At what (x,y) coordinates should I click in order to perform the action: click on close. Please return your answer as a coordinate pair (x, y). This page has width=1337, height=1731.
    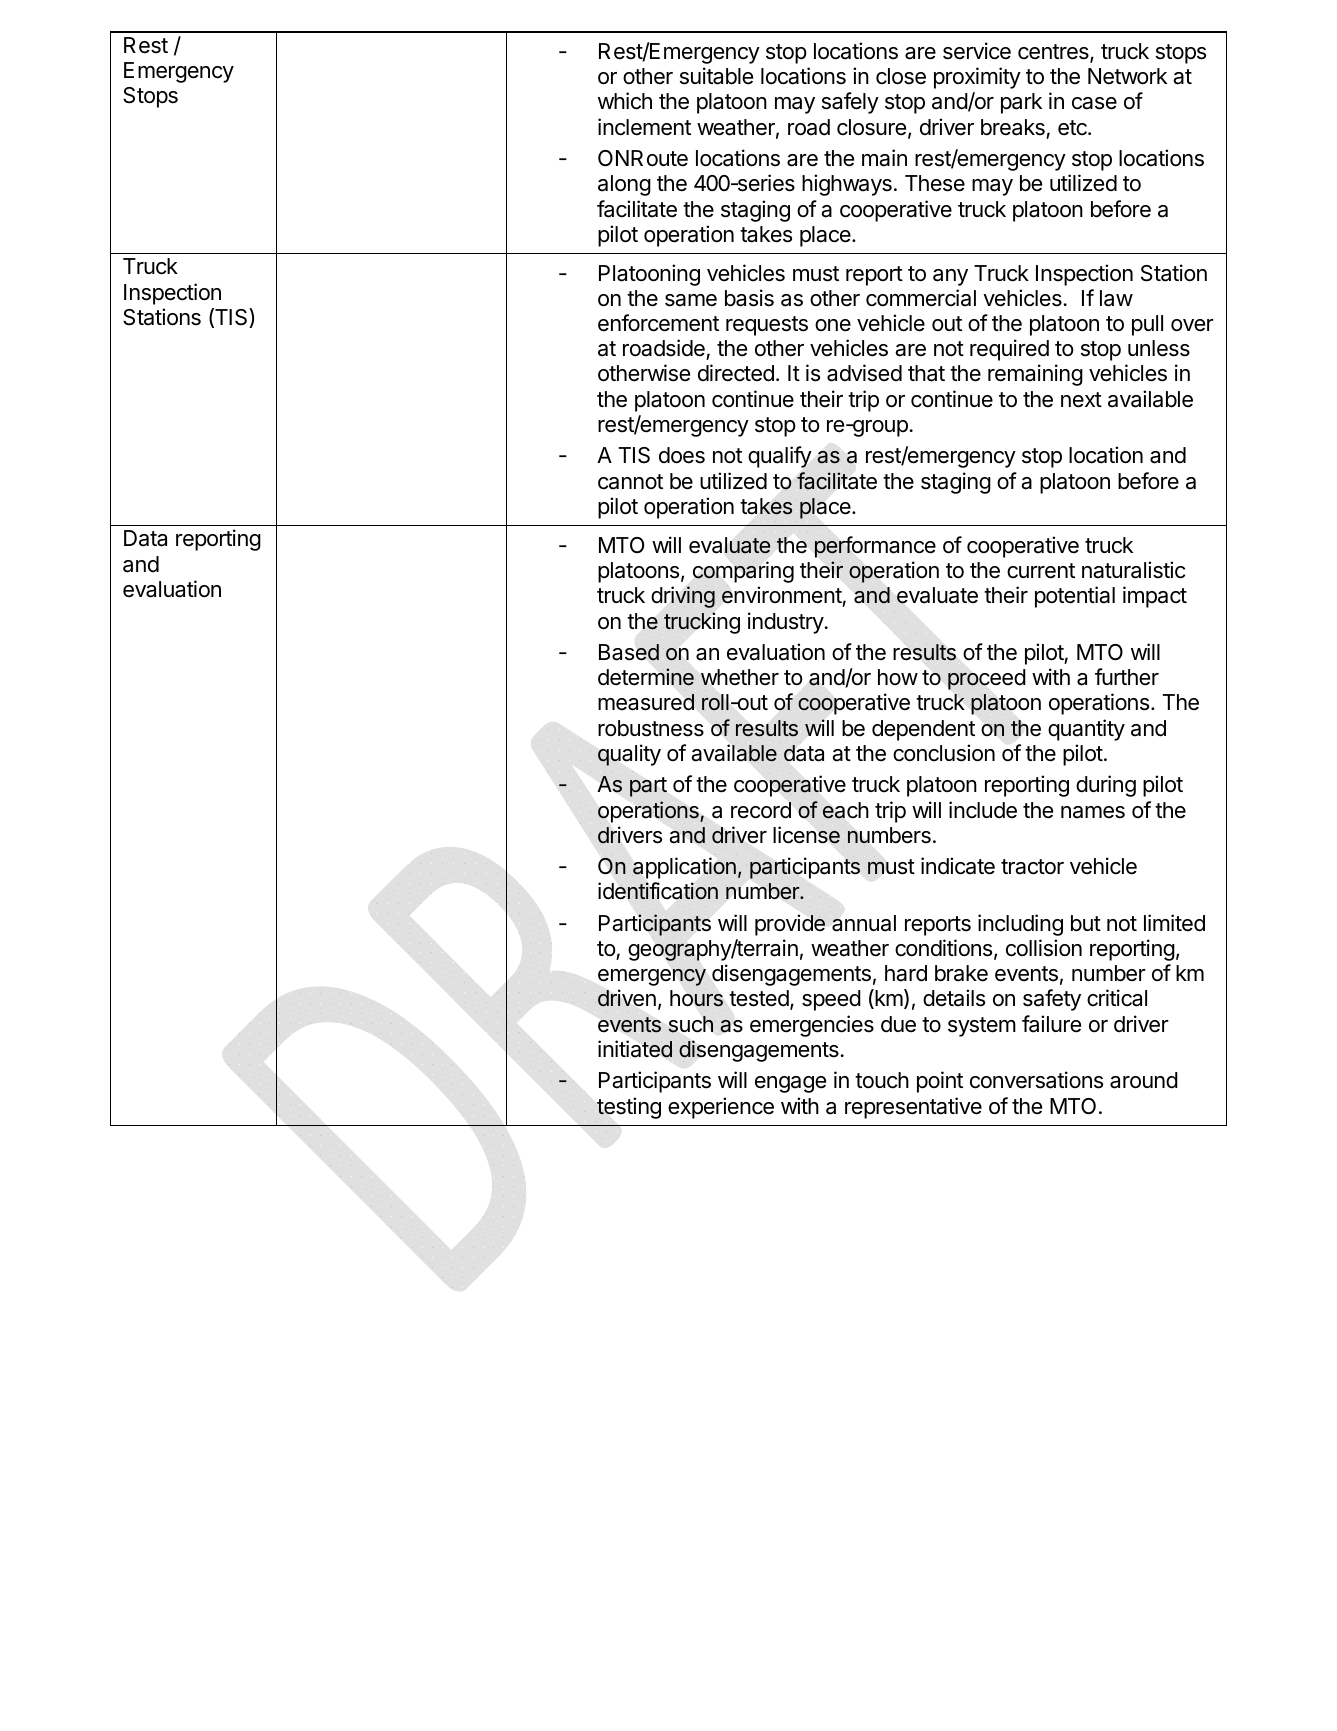
    Looking at the image, I should click on (901, 76).
